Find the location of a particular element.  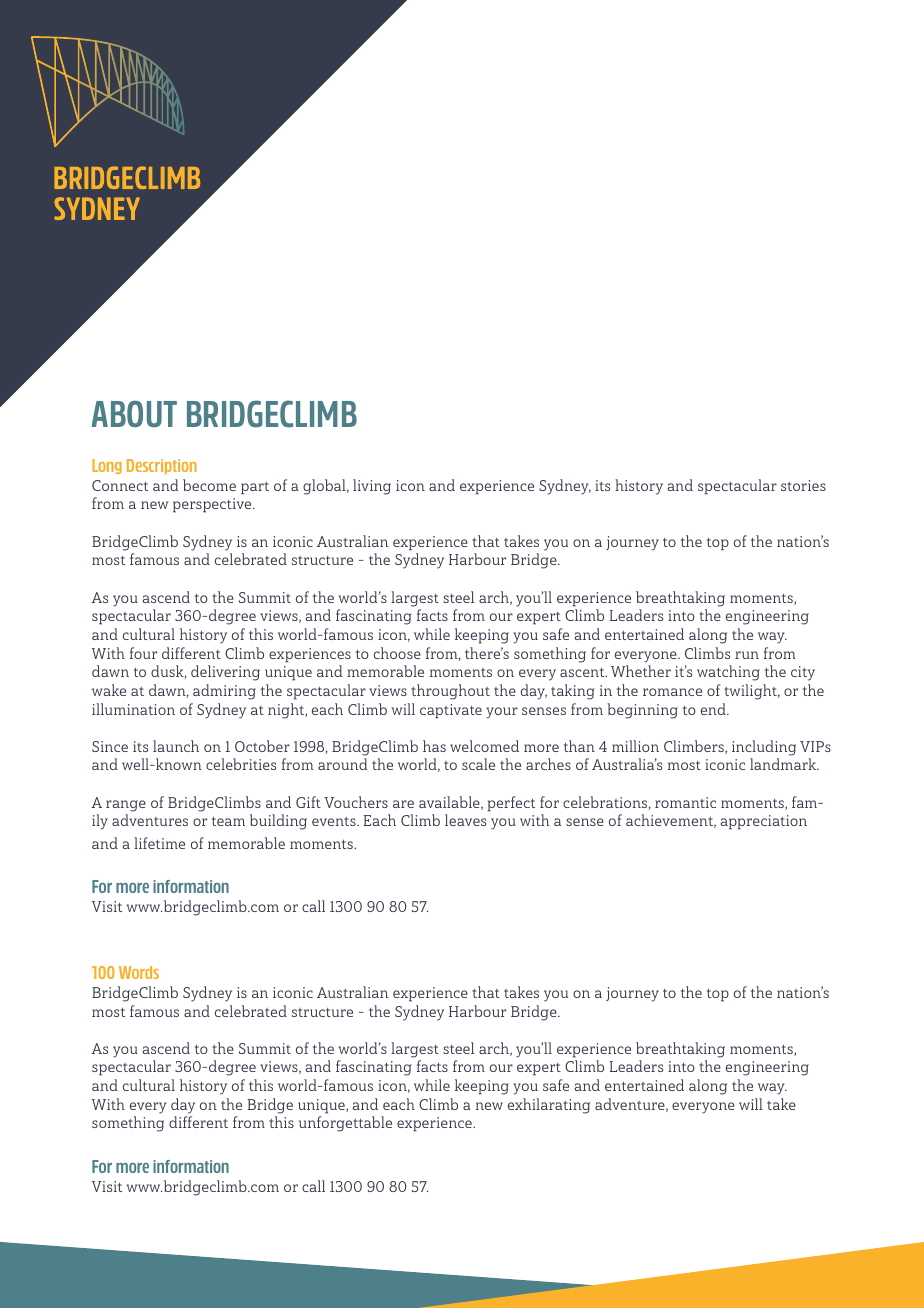

unforgettable is located at coordinates (345, 1124).
